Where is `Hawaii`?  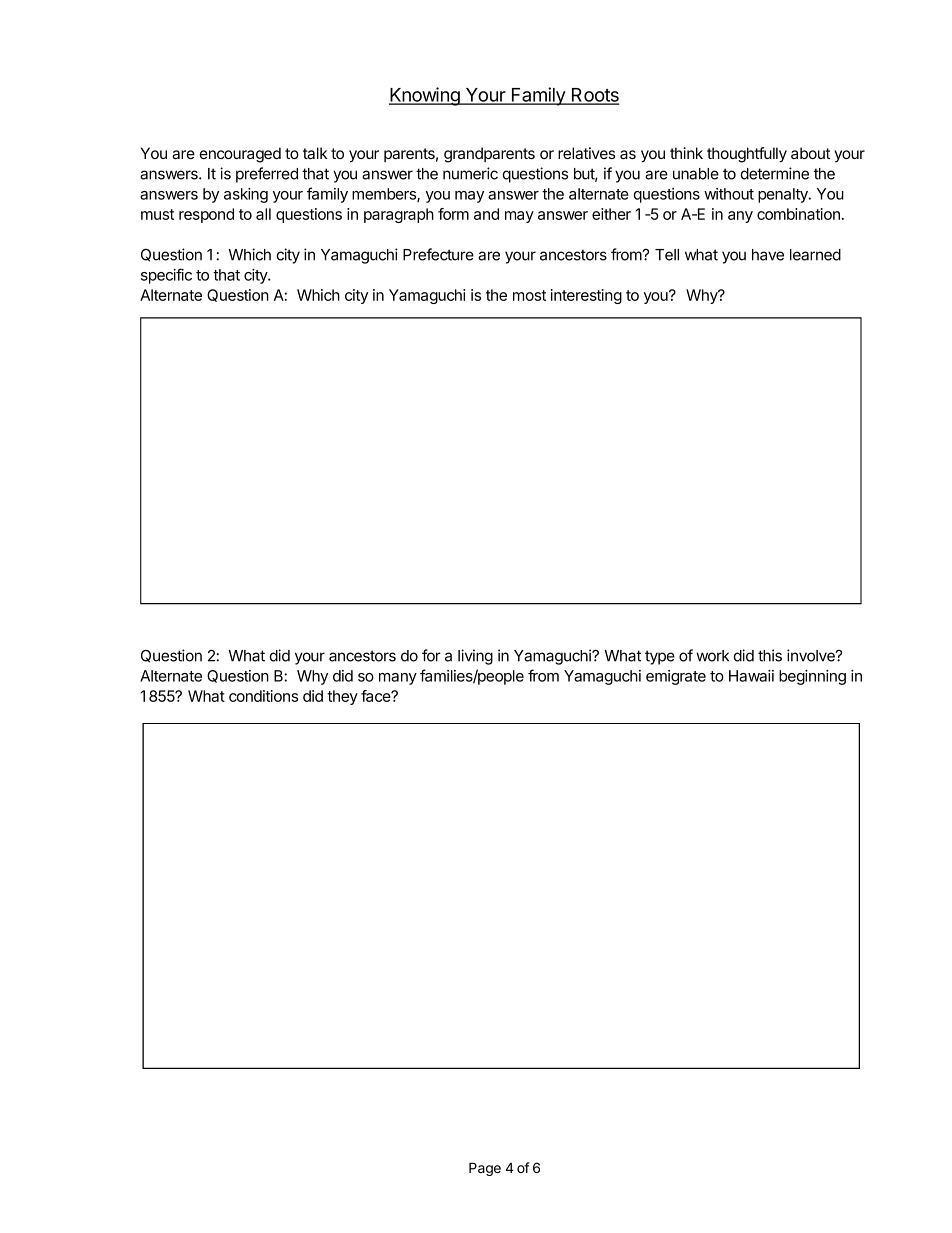 Hawaii is located at coordinates (751, 676).
